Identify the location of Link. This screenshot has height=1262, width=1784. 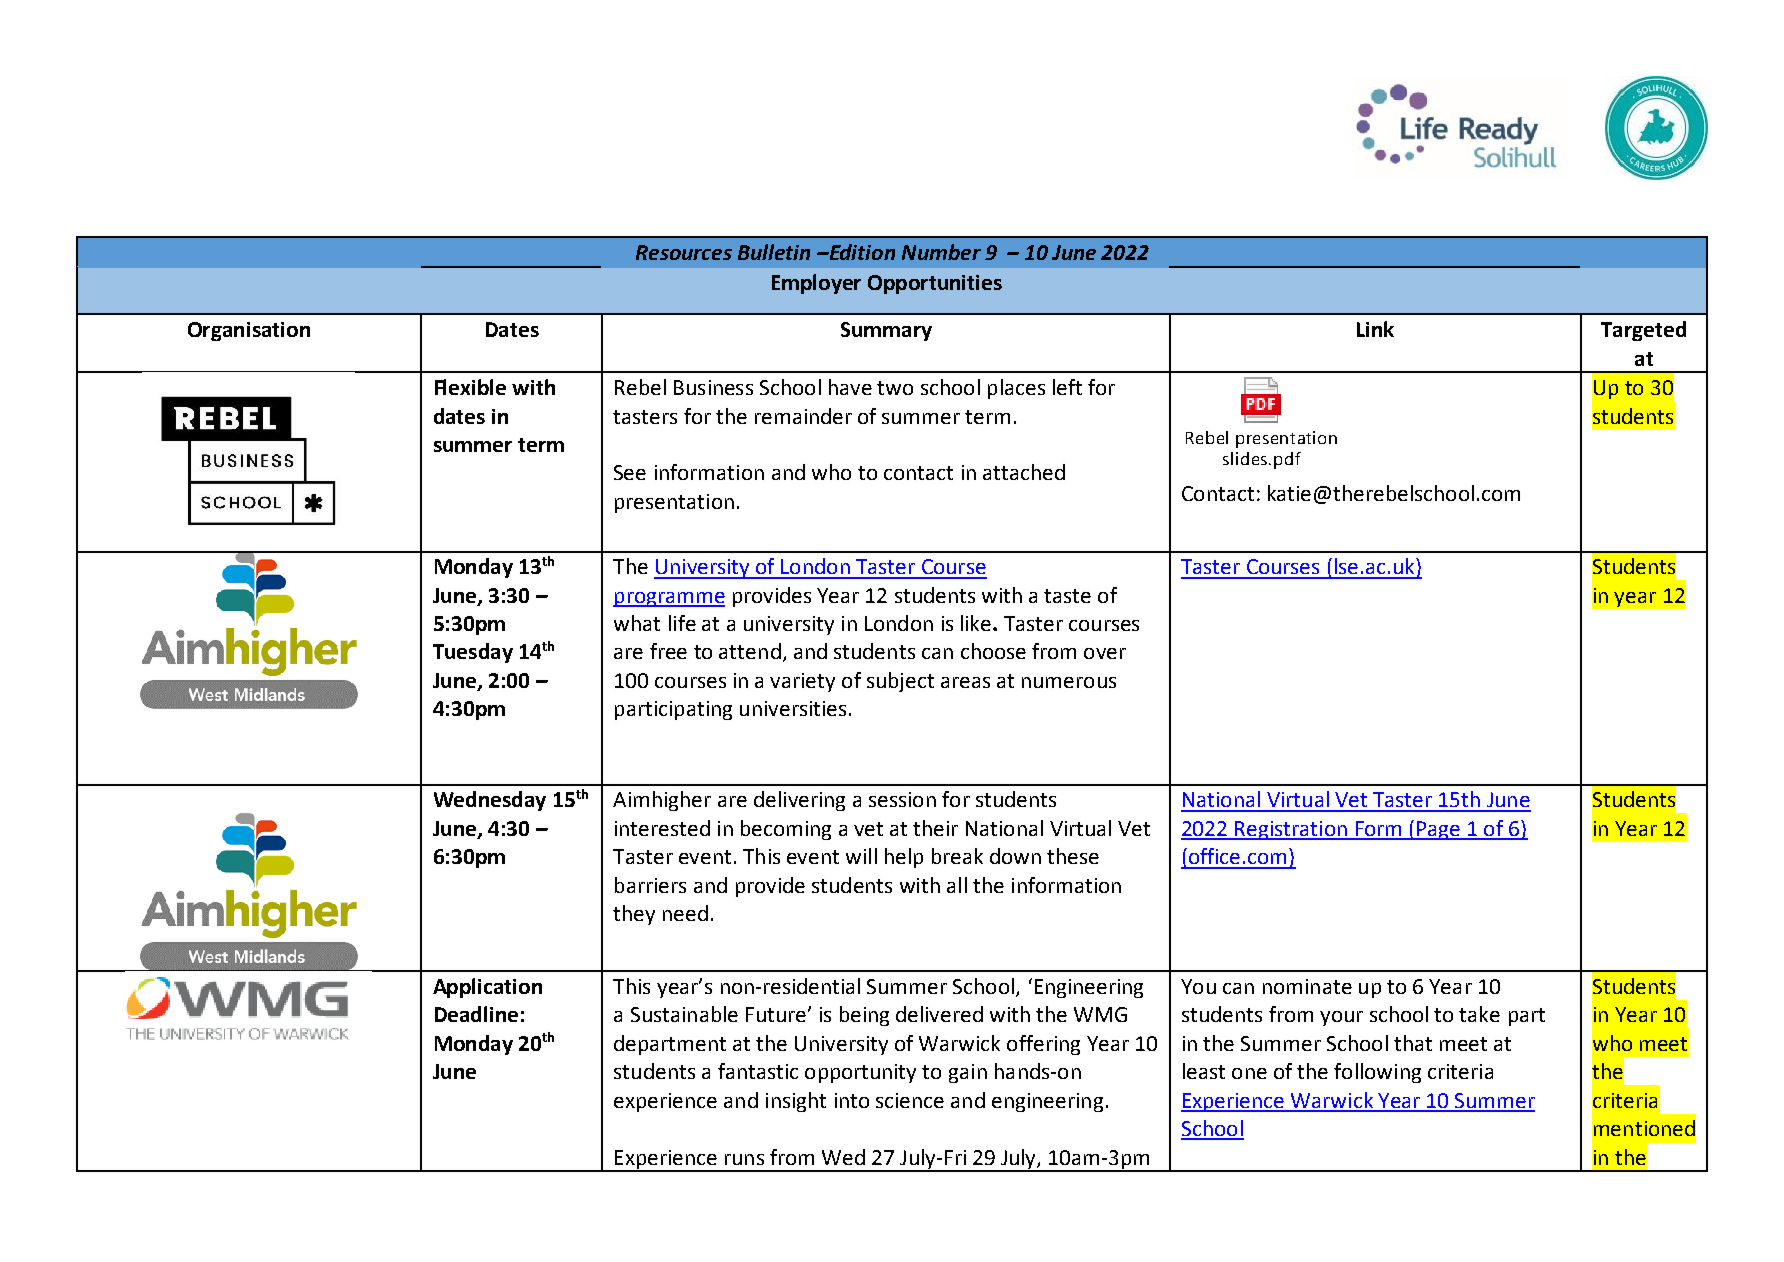
(1375, 329).
